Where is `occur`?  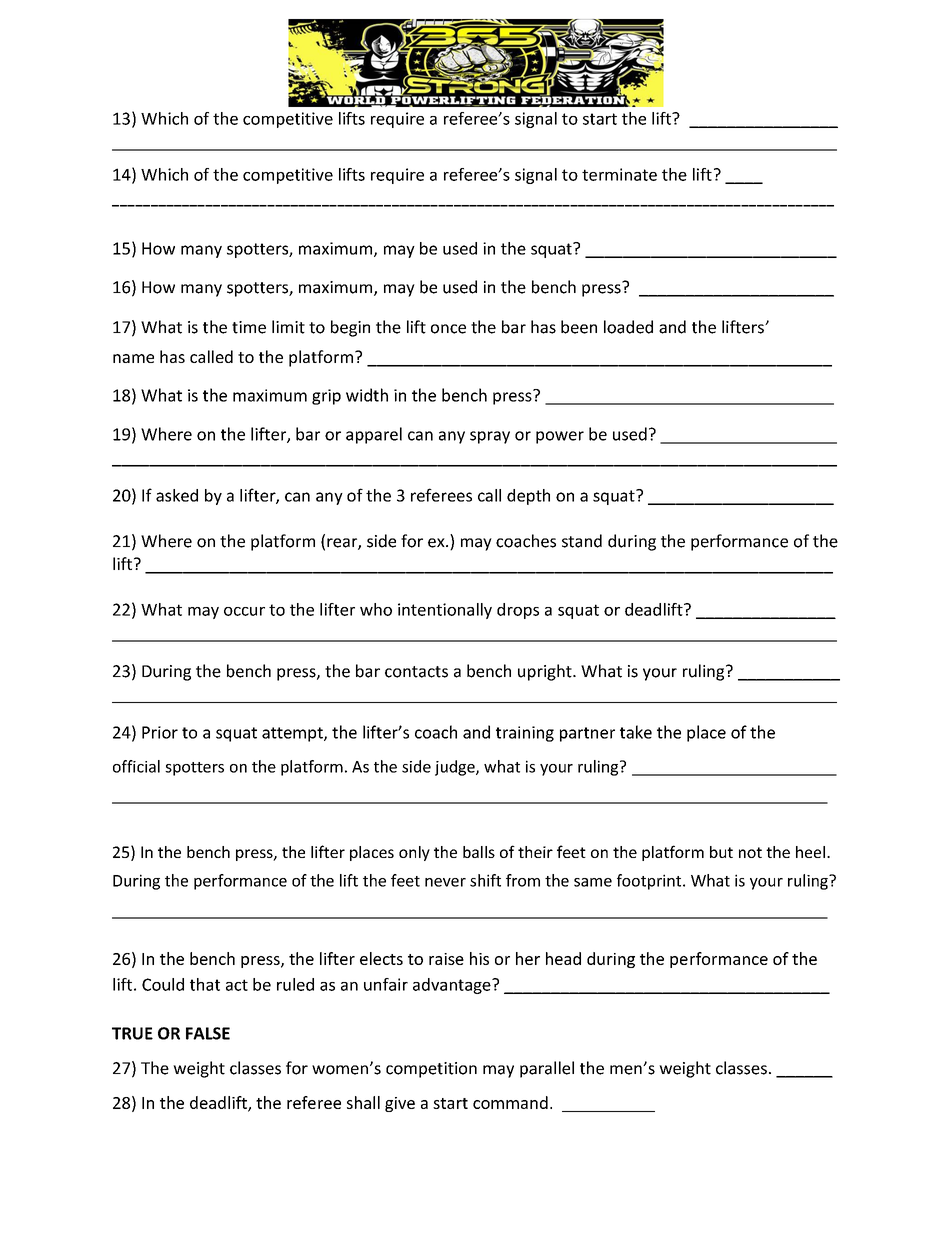
occur is located at coordinates (244, 611).
